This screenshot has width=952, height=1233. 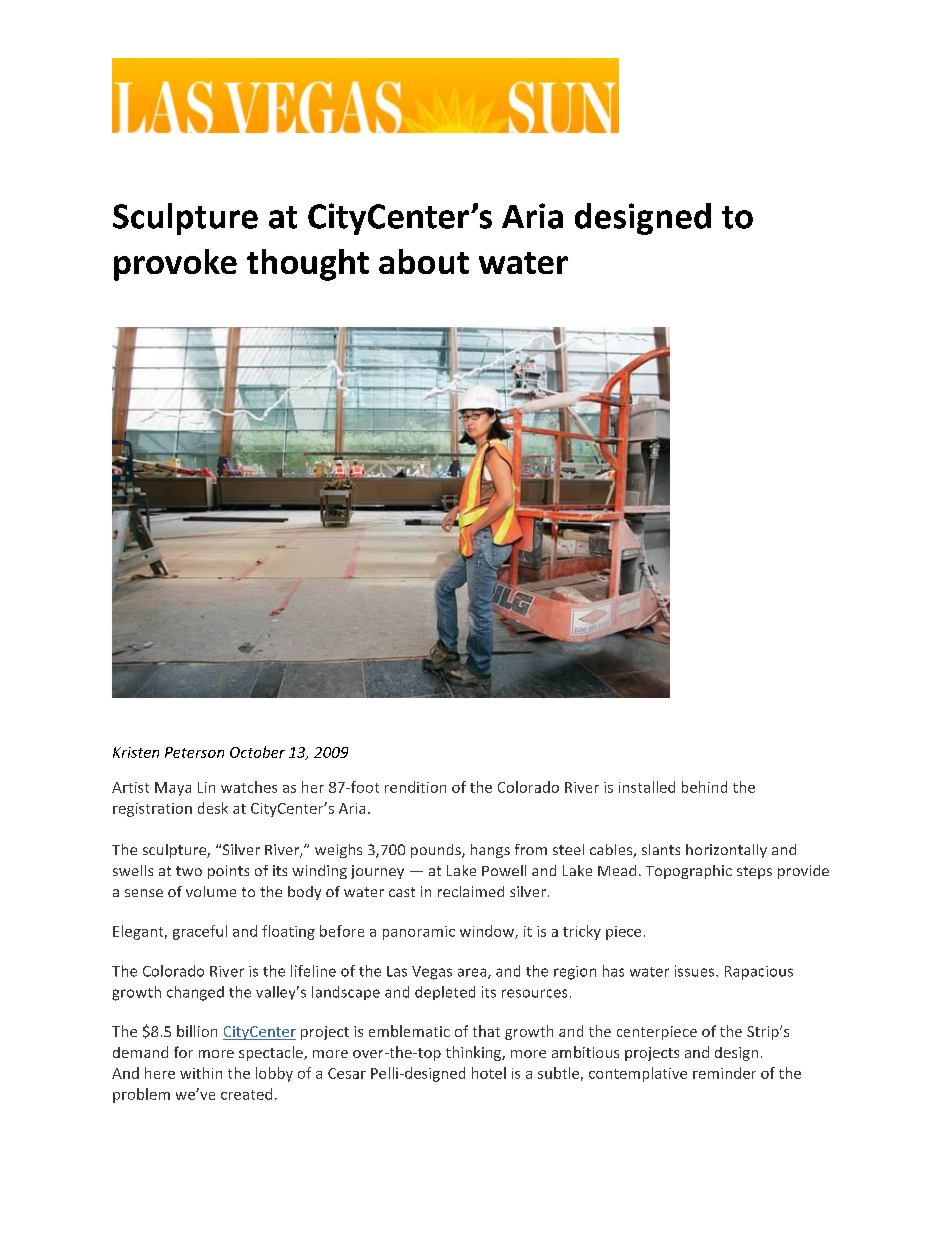 I want to click on Peterson, so click(x=194, y=752).
